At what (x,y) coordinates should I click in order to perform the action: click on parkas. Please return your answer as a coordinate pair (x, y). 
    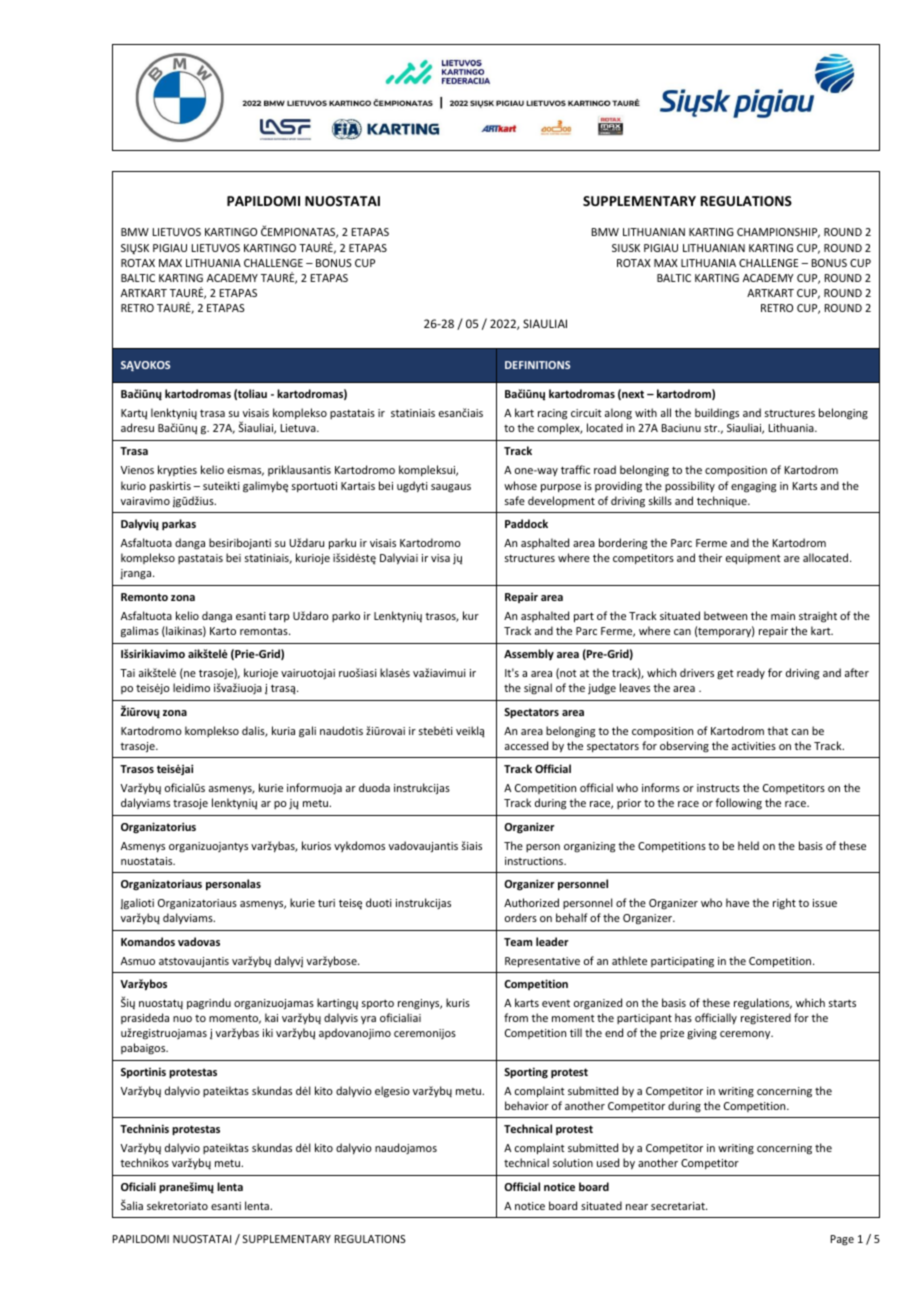
    Looking at the image, I should click on (179, 524).
